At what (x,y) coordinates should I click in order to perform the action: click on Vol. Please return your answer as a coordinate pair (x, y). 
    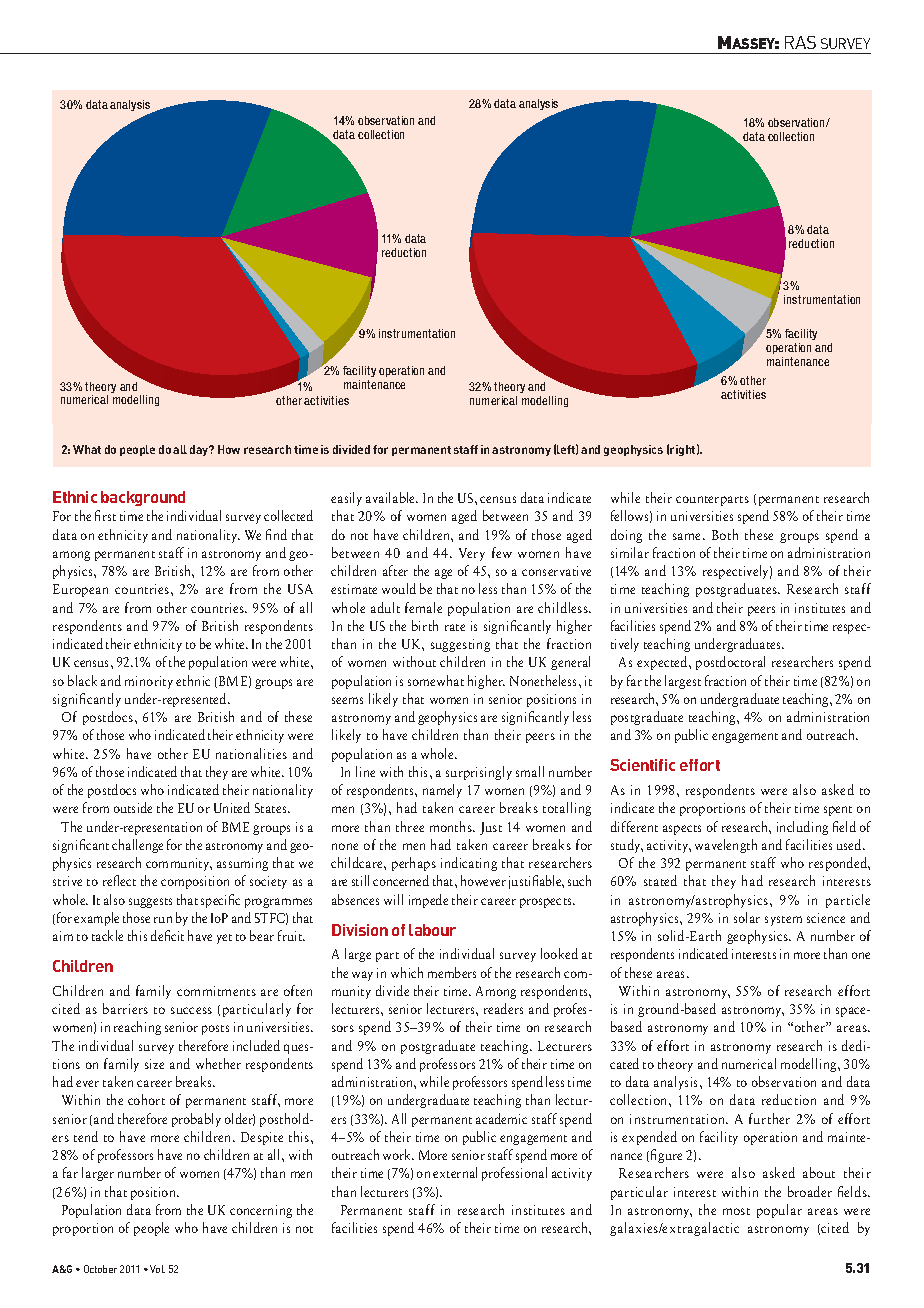
    Looking at the image, I should click on (157, 1269).
